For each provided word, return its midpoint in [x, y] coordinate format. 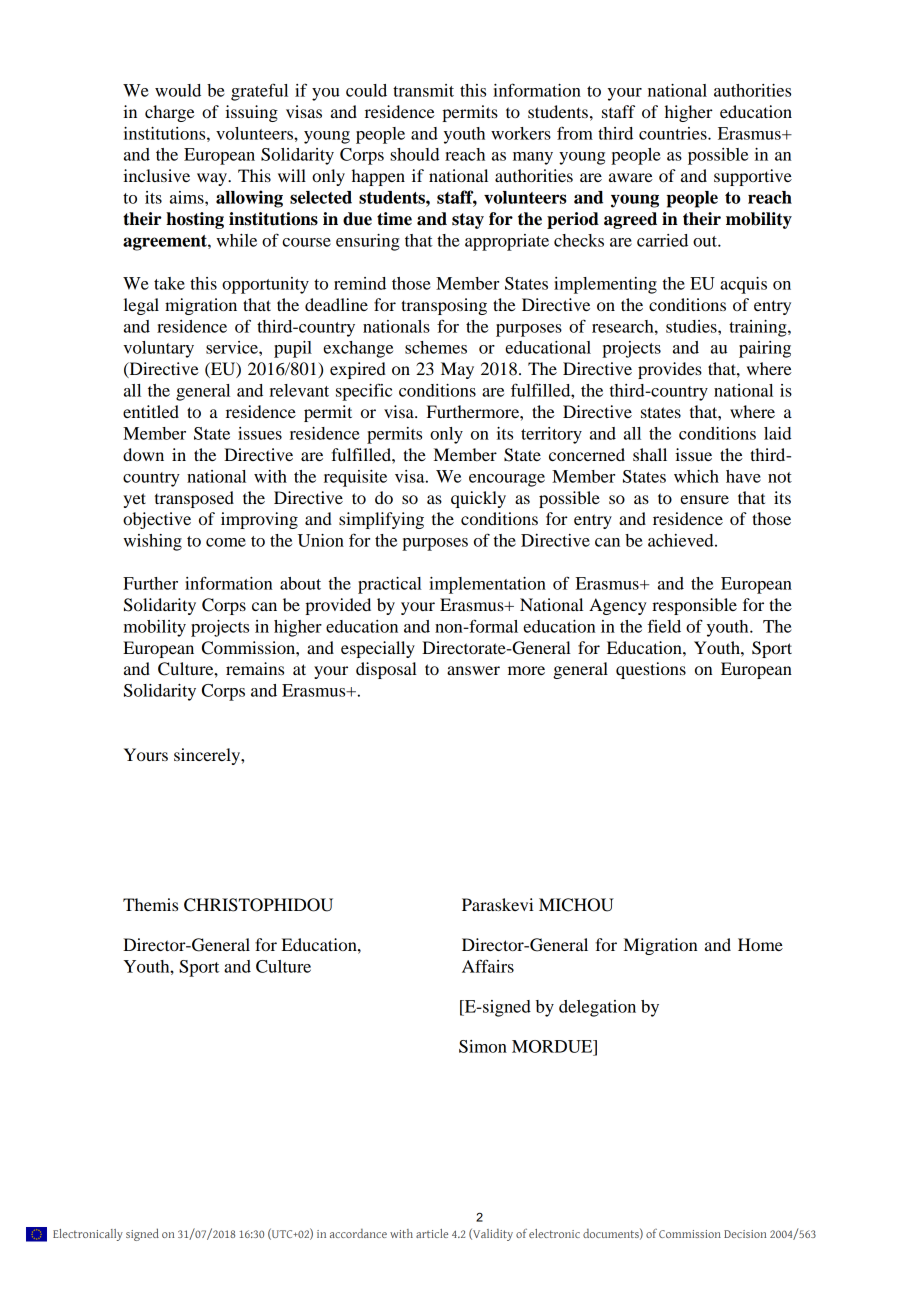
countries [674, 133]
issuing [251, 113]
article [432, 1233]
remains [255, 668]
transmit [423, 90]
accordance [358, 1233]
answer [473, 670]
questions [651, 670]
